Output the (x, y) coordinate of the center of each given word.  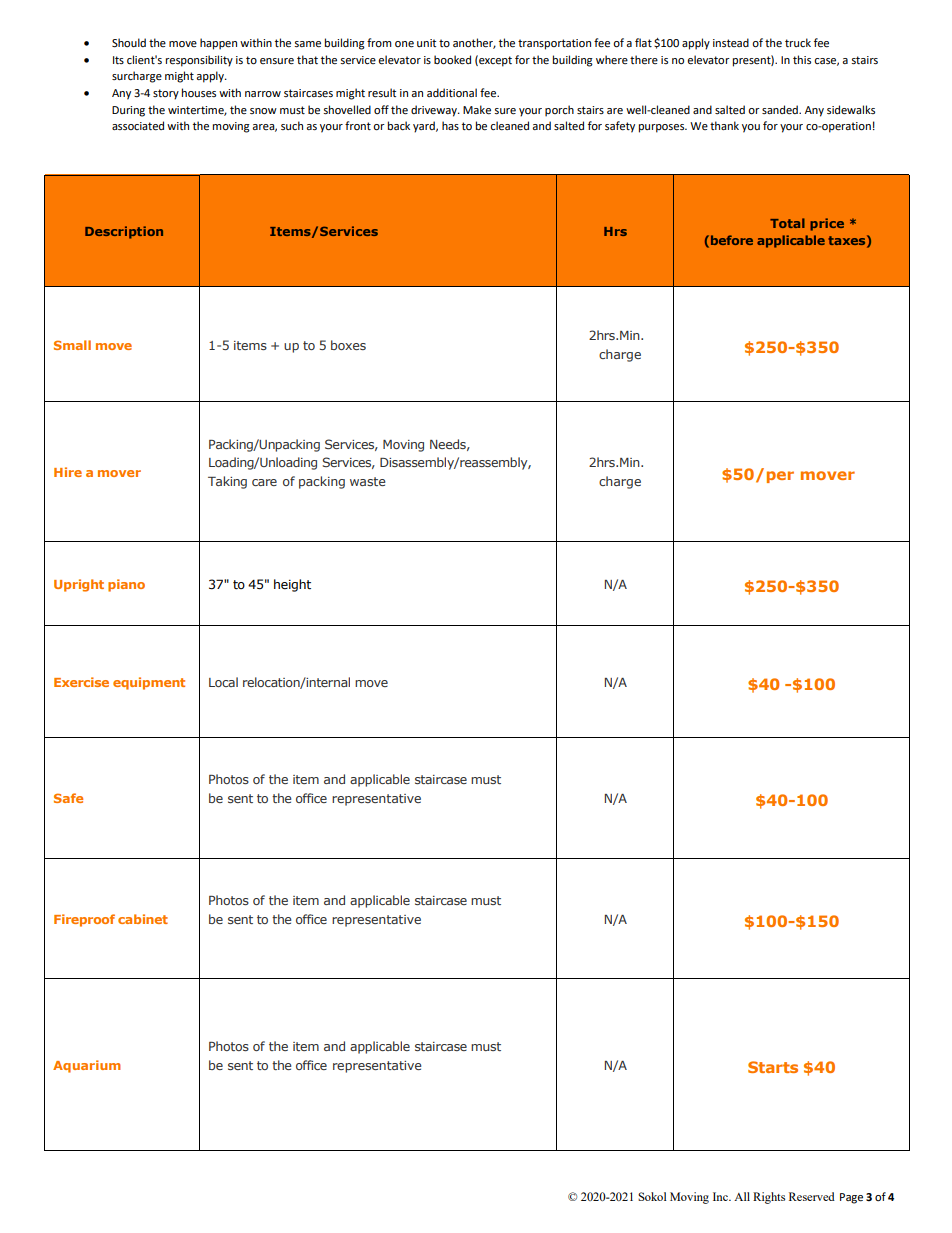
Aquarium (87, 1066)
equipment (149, 683)
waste (367, 481)
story (166, 94)
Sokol (652, 1196)
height (292, 585)
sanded (781, 110)
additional (452, 92)
